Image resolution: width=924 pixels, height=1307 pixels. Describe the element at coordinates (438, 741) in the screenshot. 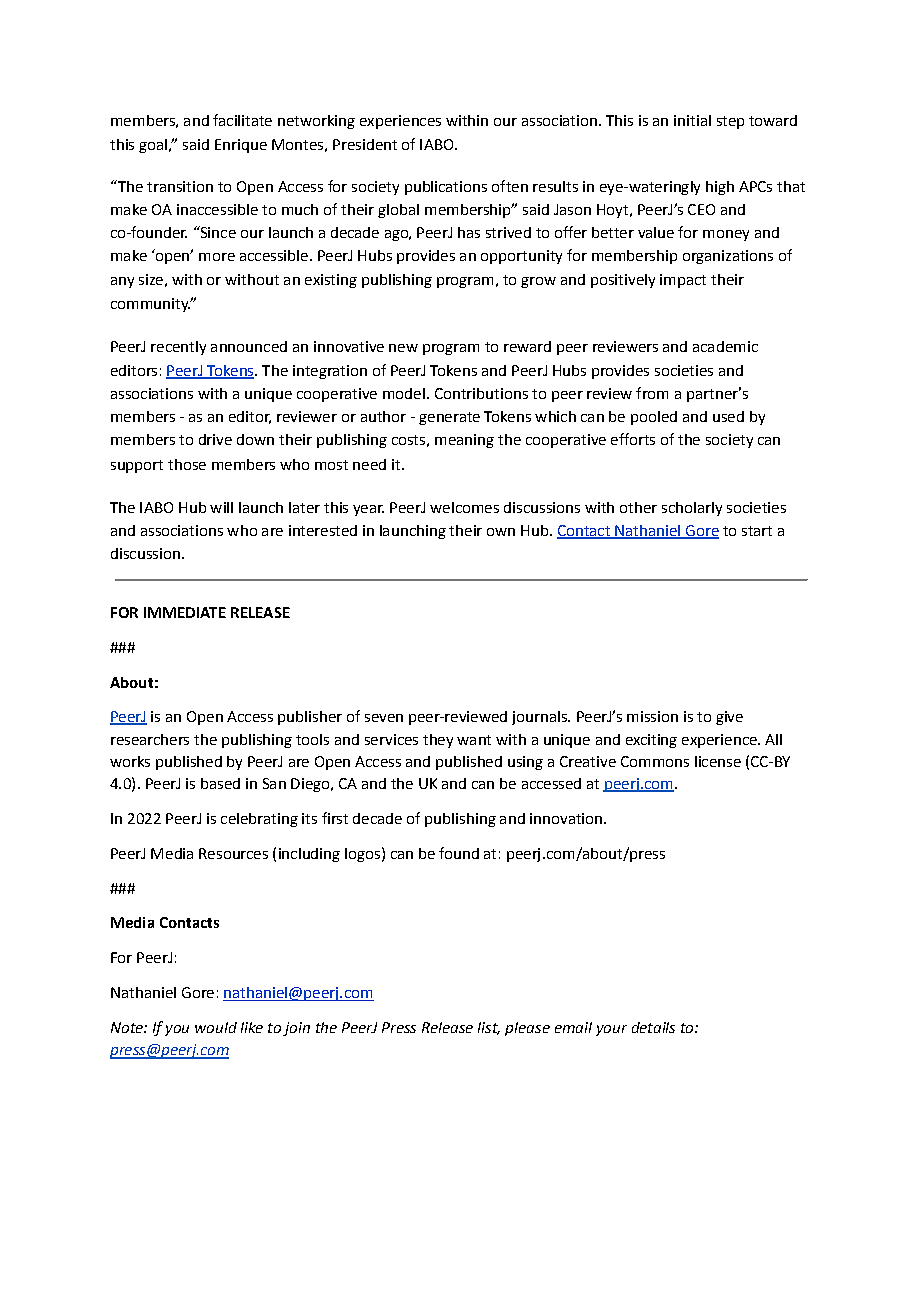

I see `they` at that location.
